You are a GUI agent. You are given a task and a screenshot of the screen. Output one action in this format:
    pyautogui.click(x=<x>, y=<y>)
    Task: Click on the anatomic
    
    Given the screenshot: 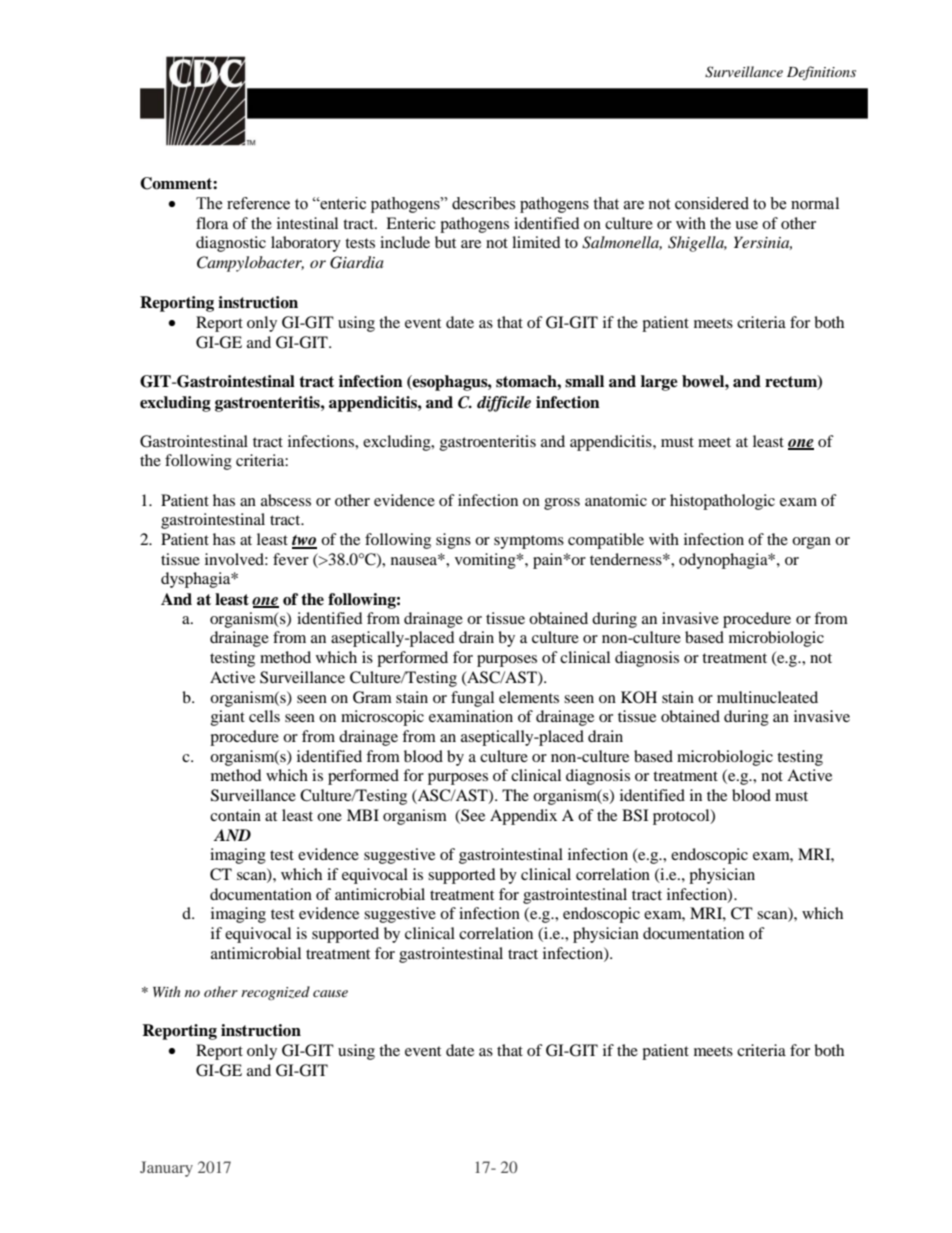 What is the action you would take?
    pyautogui.click(x=616, y=500)
